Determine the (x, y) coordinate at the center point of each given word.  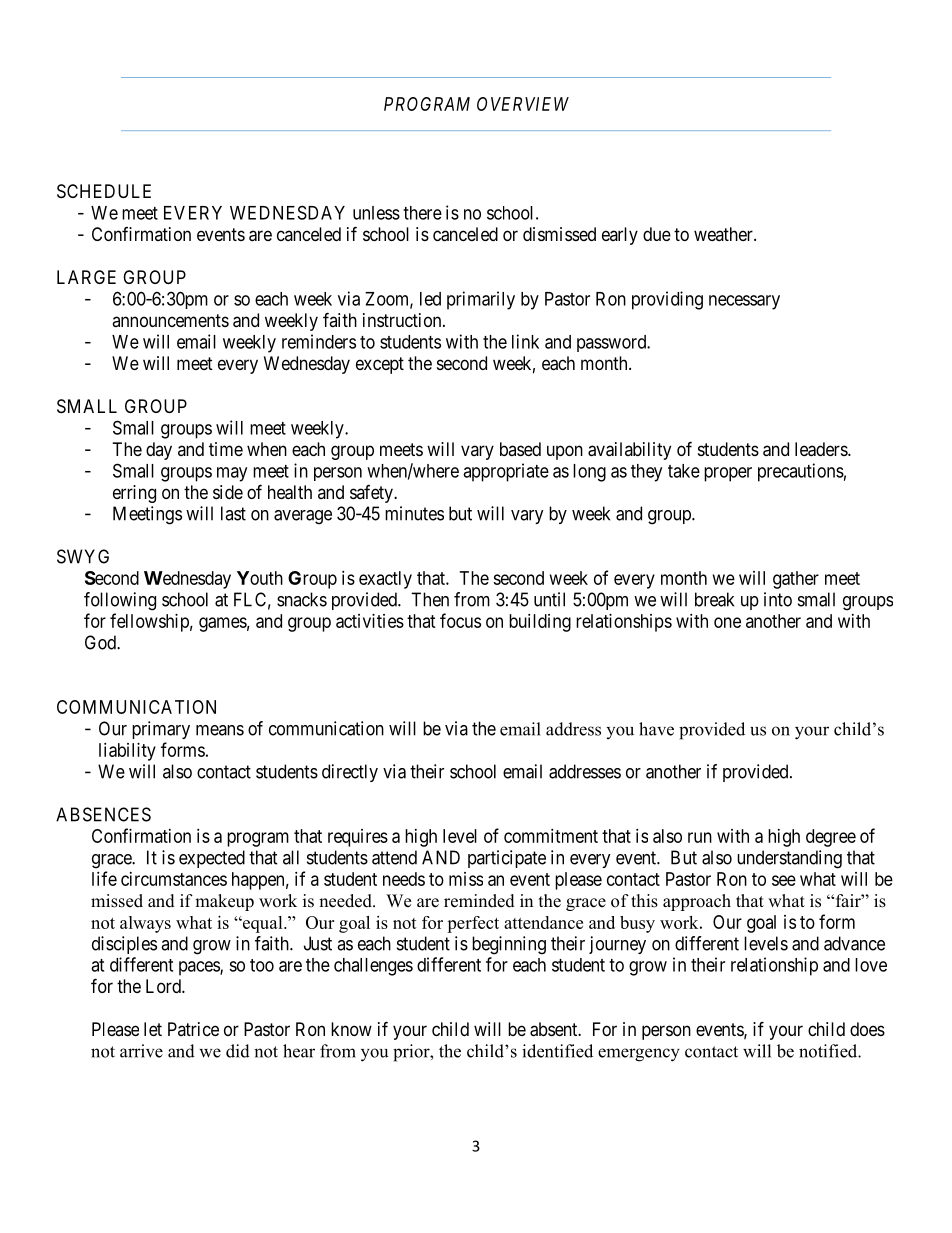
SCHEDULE (104, 191)
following (120, 601)
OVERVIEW (523, 104)
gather (796, 580)
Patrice (193, 1029)
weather (724, 234)
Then (430, 599)
